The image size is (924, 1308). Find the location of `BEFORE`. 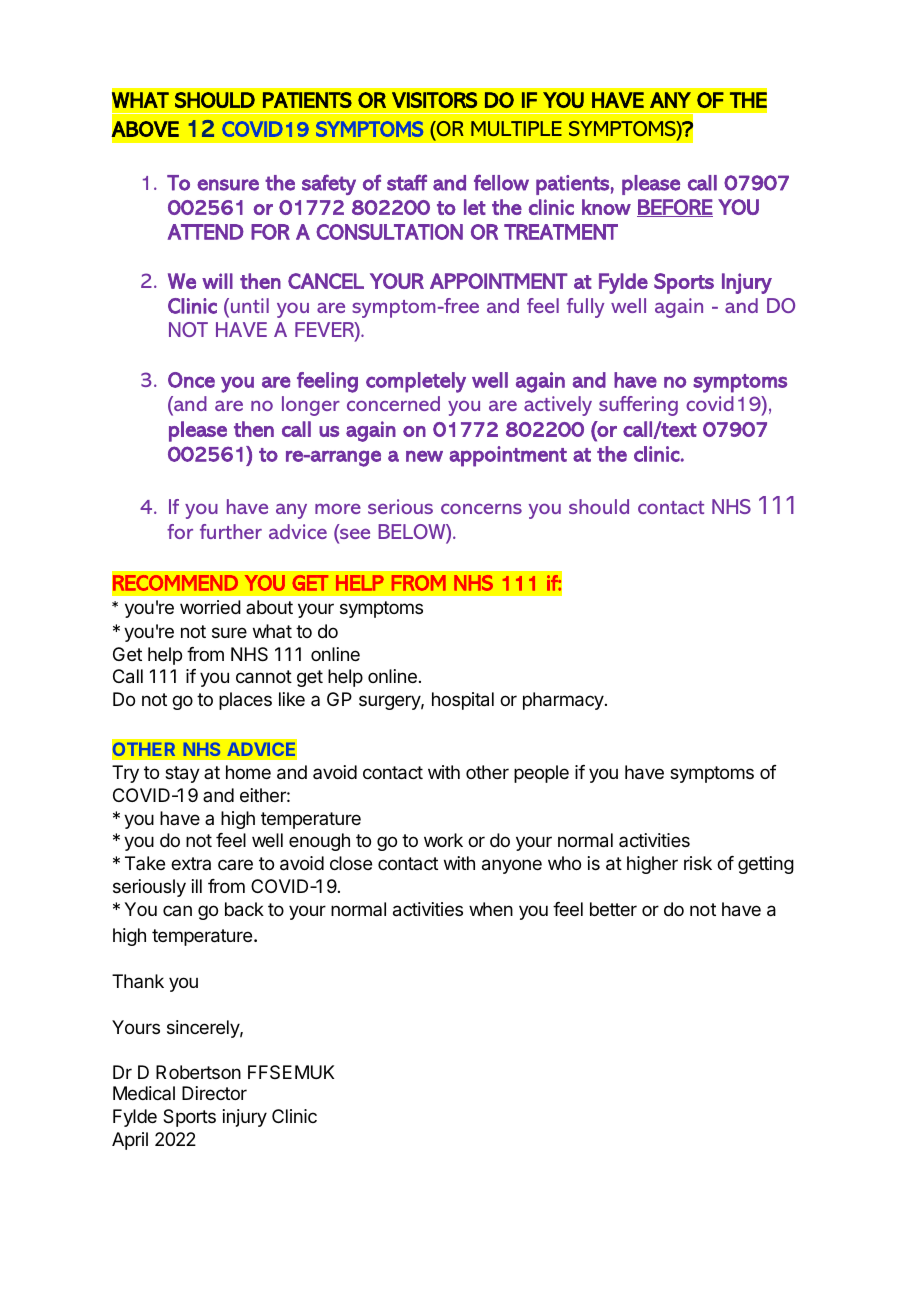

BEFORE is located at coordinates (675, 208).
